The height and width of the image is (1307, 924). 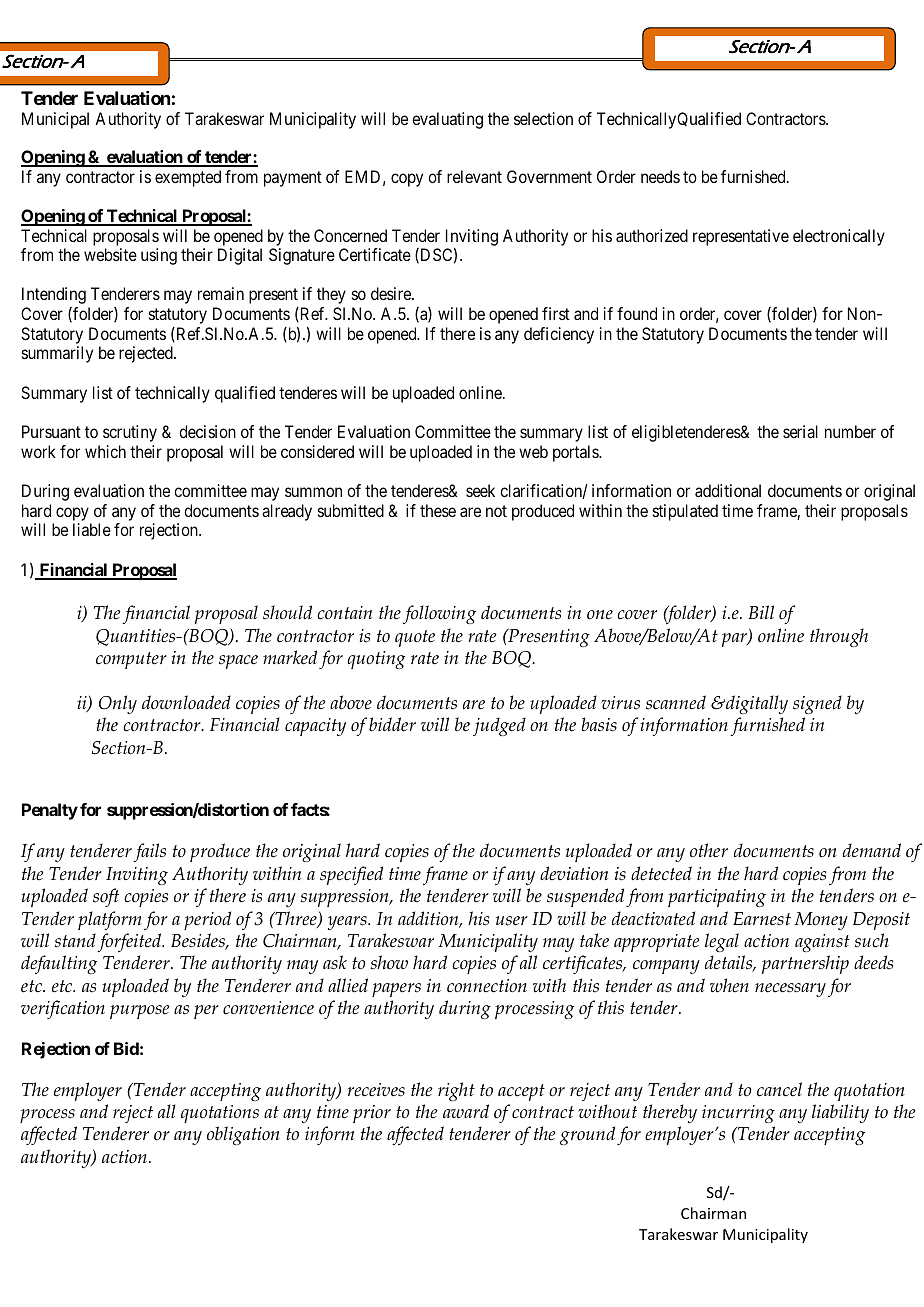 I want to click on obligation, so click(x=243, y=1135).
